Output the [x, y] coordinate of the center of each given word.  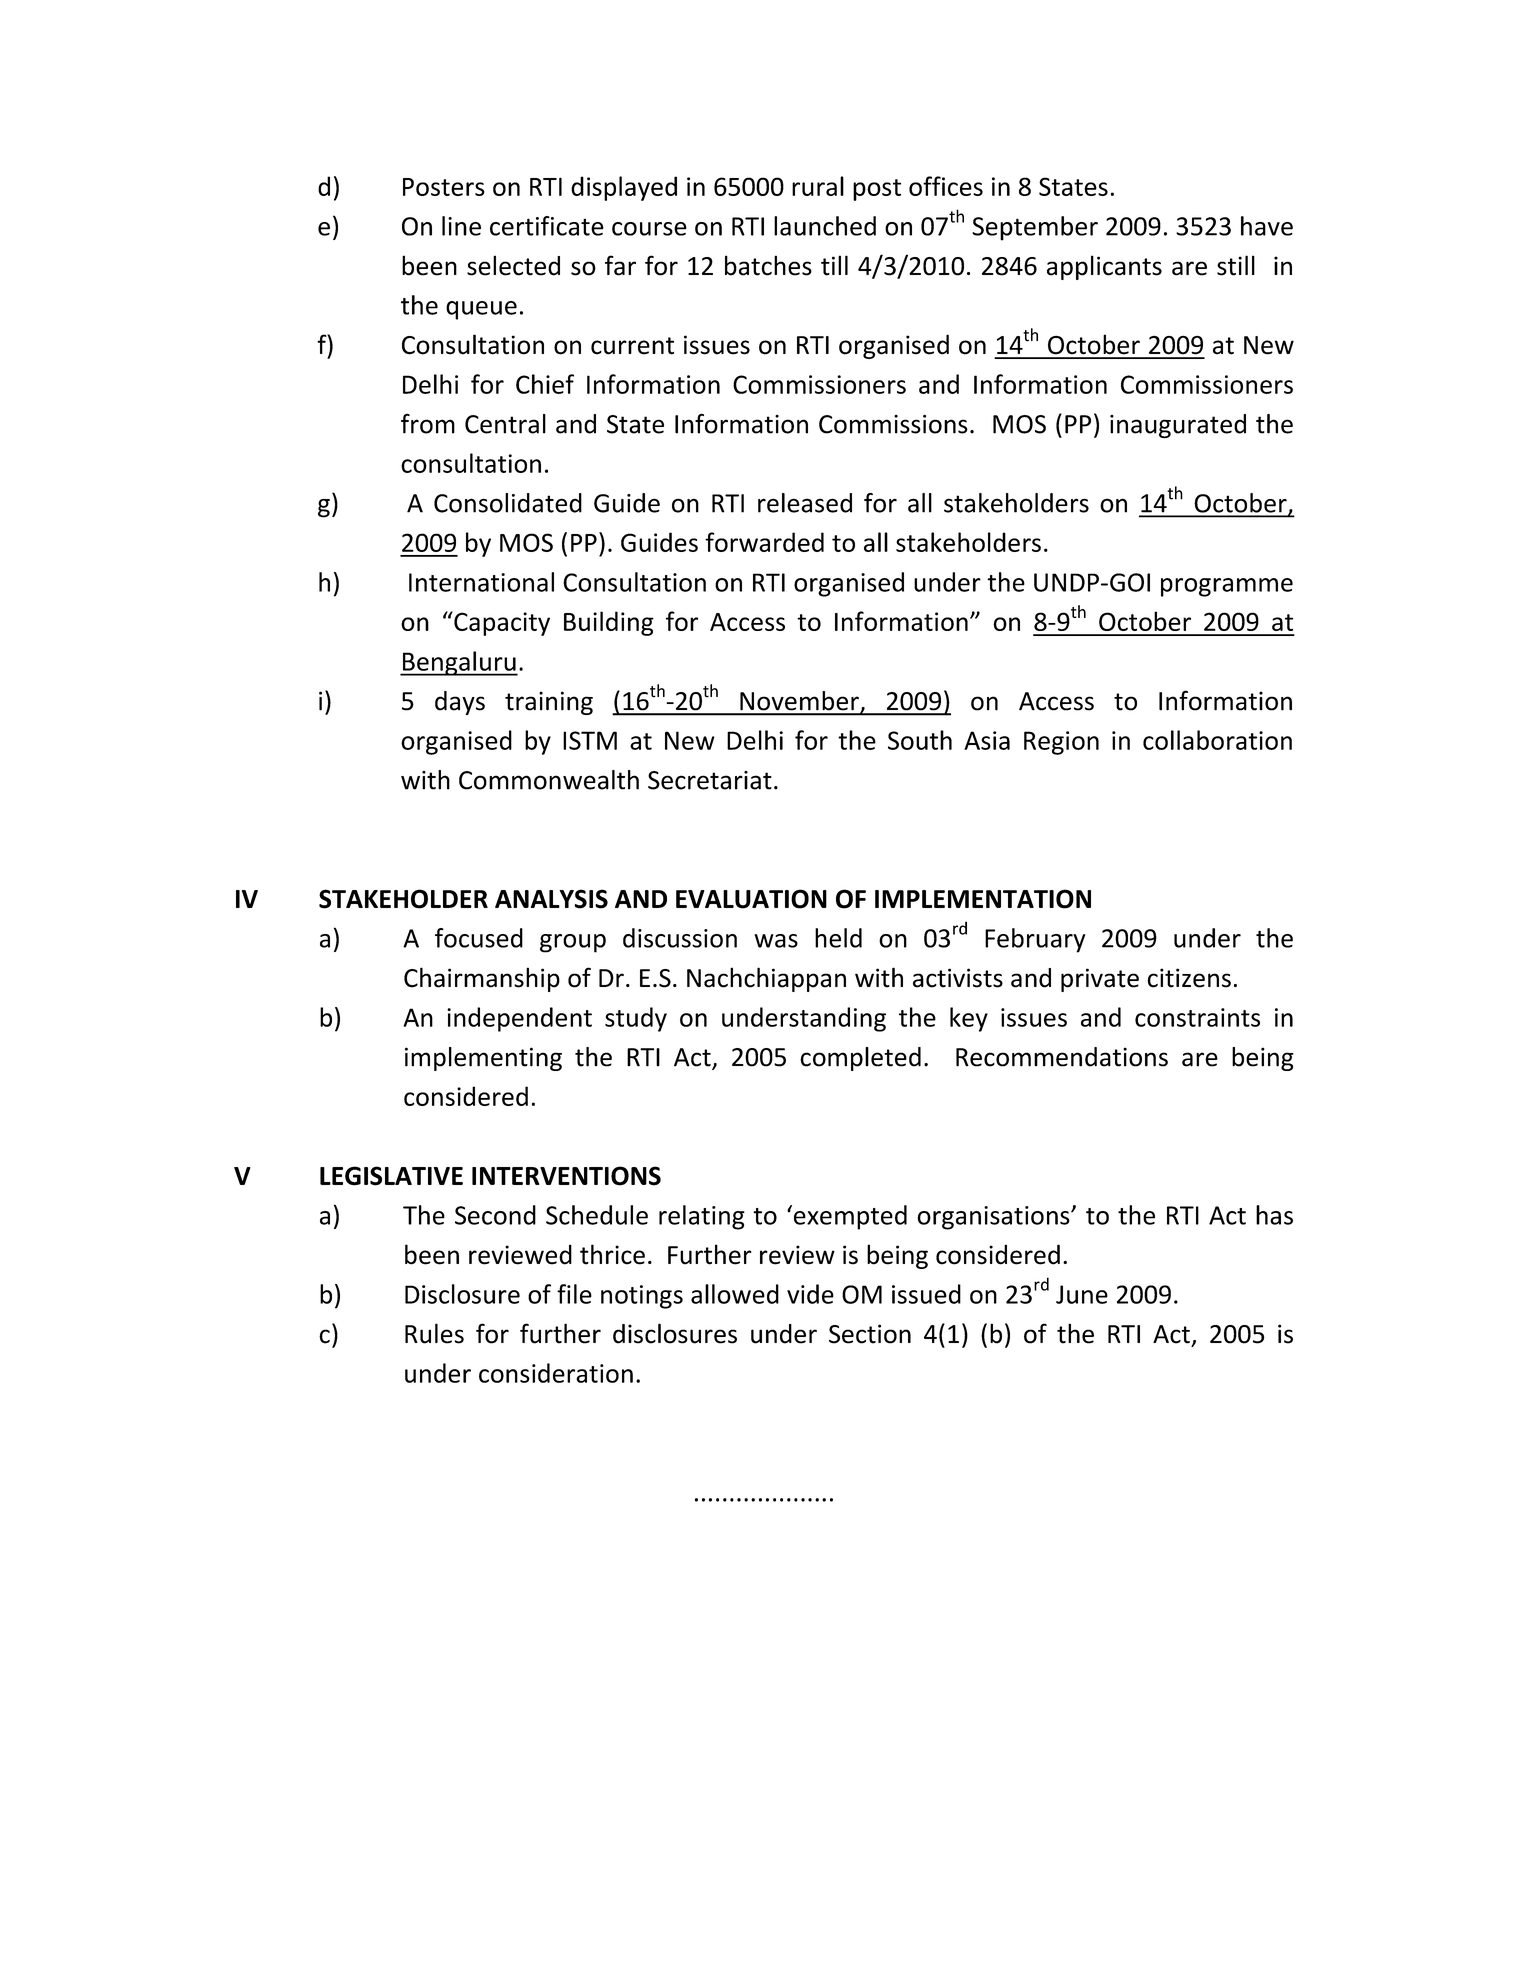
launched [825, 226]
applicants [1104, 267]
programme [1227, 587]
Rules [434, 1333]
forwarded [764, 542]
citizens [1189, 978]
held [838, 938]
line [461, 226]
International [481, 582]
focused [479, 938]
